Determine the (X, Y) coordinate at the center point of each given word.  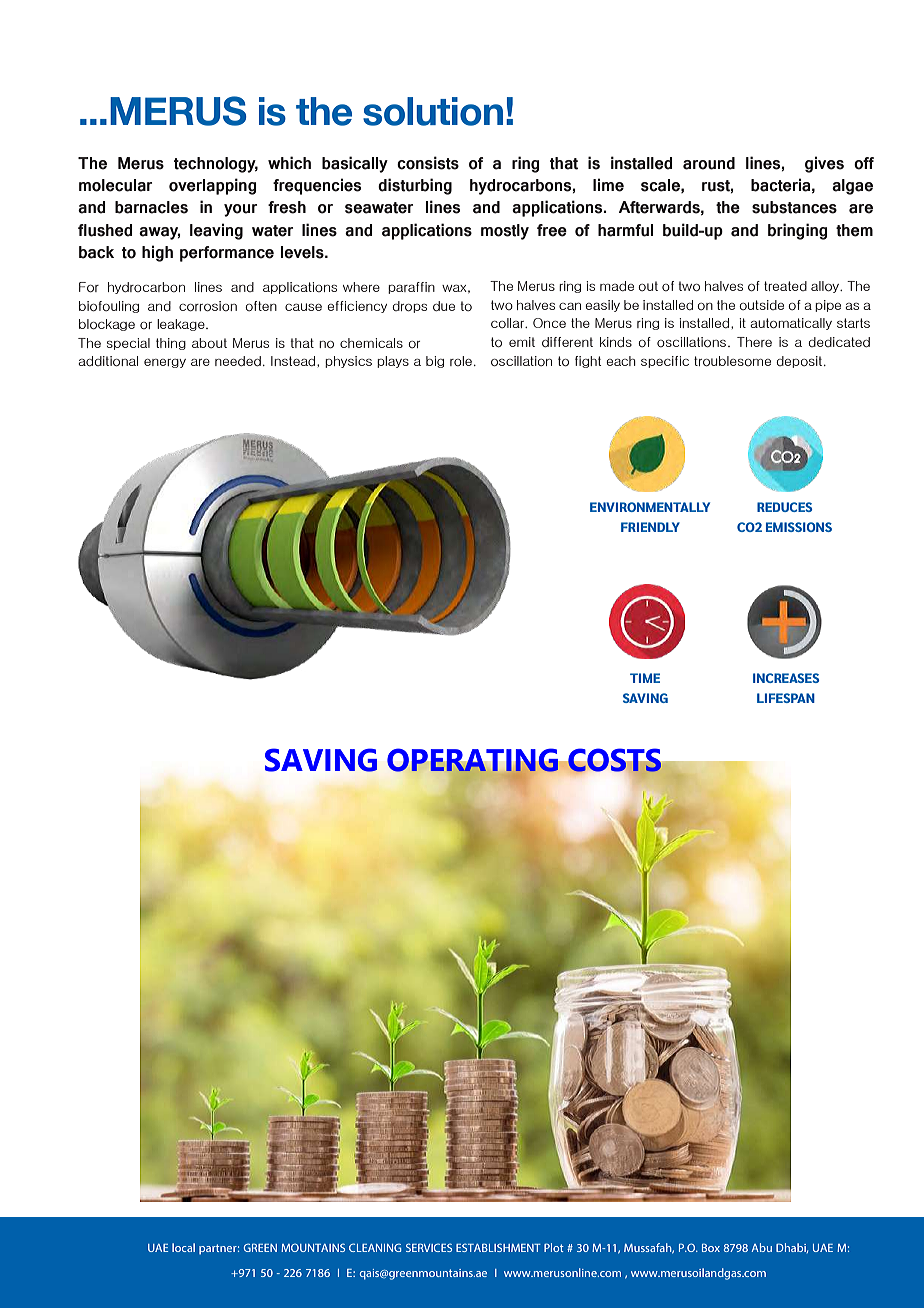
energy (165, 363)
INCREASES (786, 678)
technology (216, 165)
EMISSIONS (799, 527)
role (461, 361)
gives (824, 164)
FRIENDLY (650, 527)
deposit (800, 362)
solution (433, 111)
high (157, 253)
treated (785, 286)
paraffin (411, 288)
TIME (645, 678)
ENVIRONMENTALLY (650, 507)
